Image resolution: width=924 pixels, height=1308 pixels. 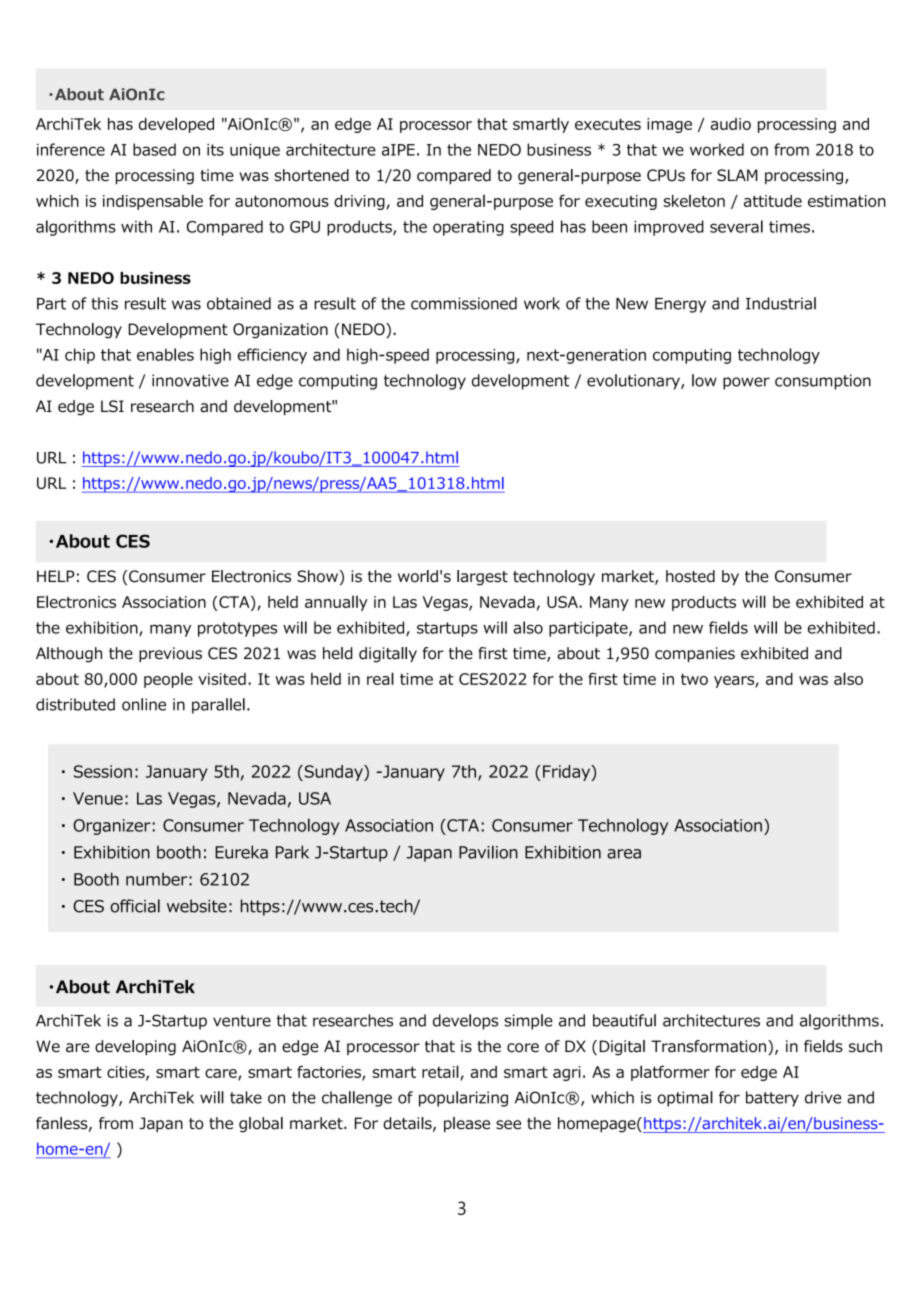 What do you see at coordinates (624, 854) in the document?
I see `area` at bounding box center [624, 854].
